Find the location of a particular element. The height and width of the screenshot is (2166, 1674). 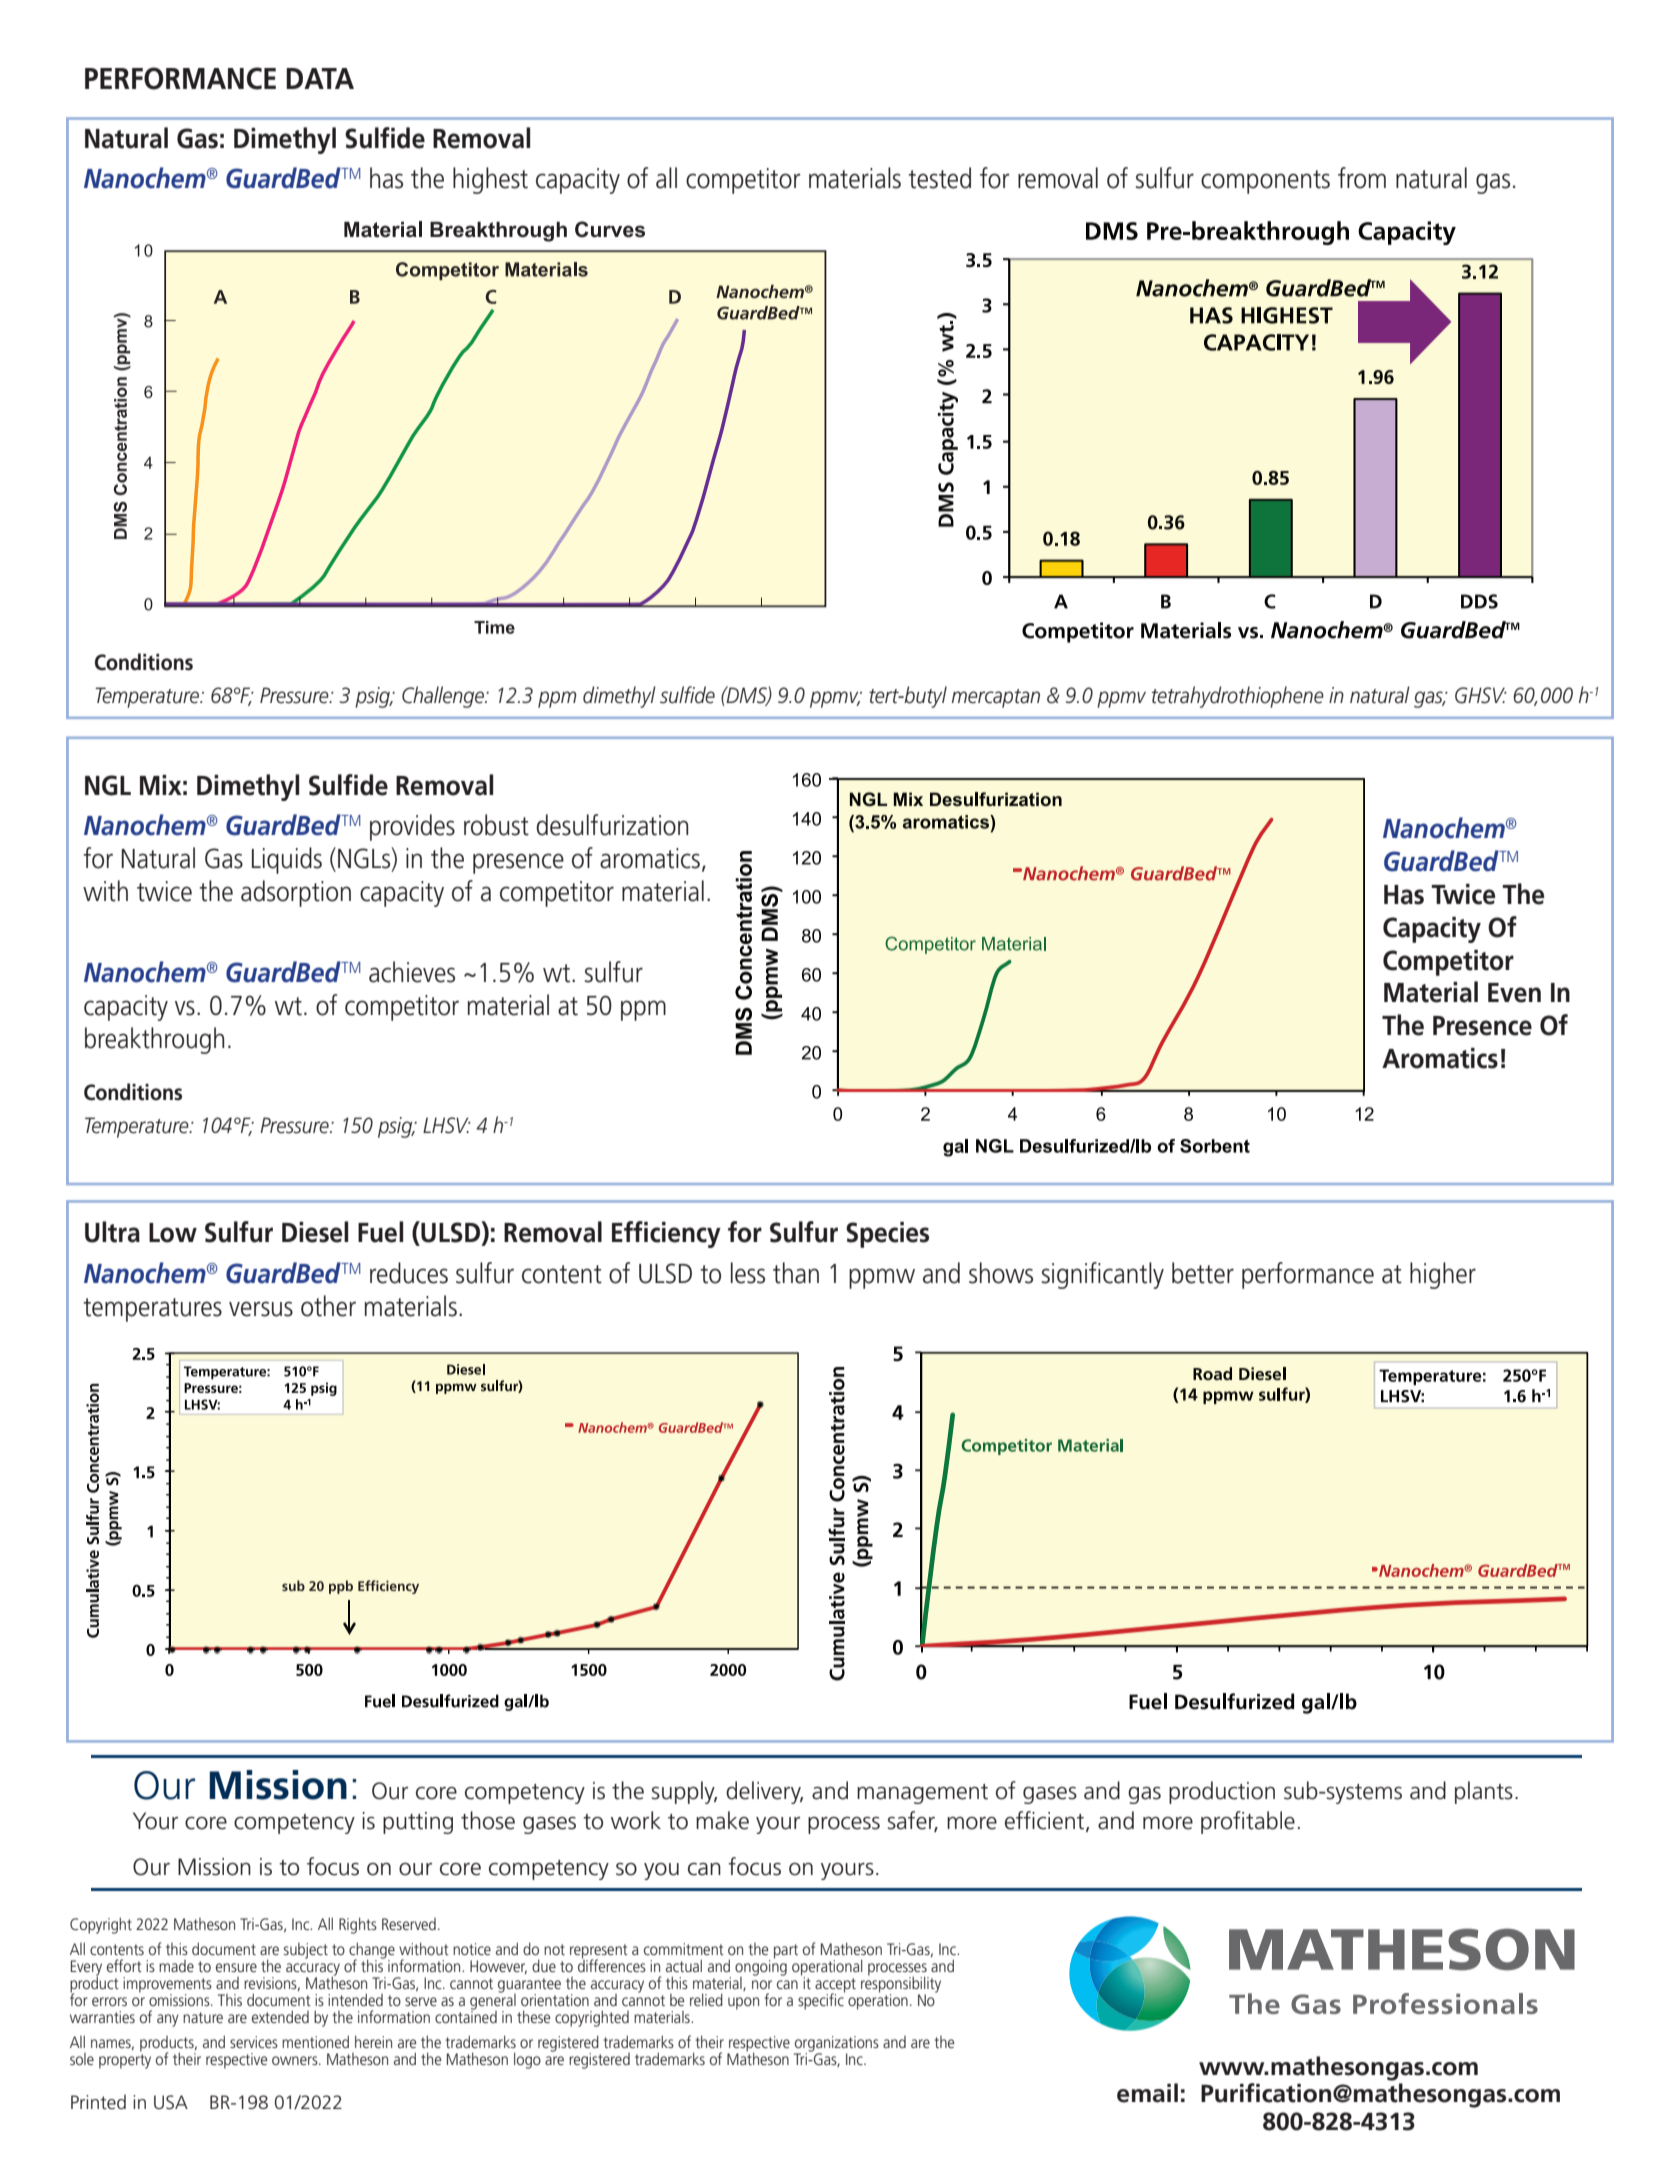

higher is located at coordinates (1443, 1275).
